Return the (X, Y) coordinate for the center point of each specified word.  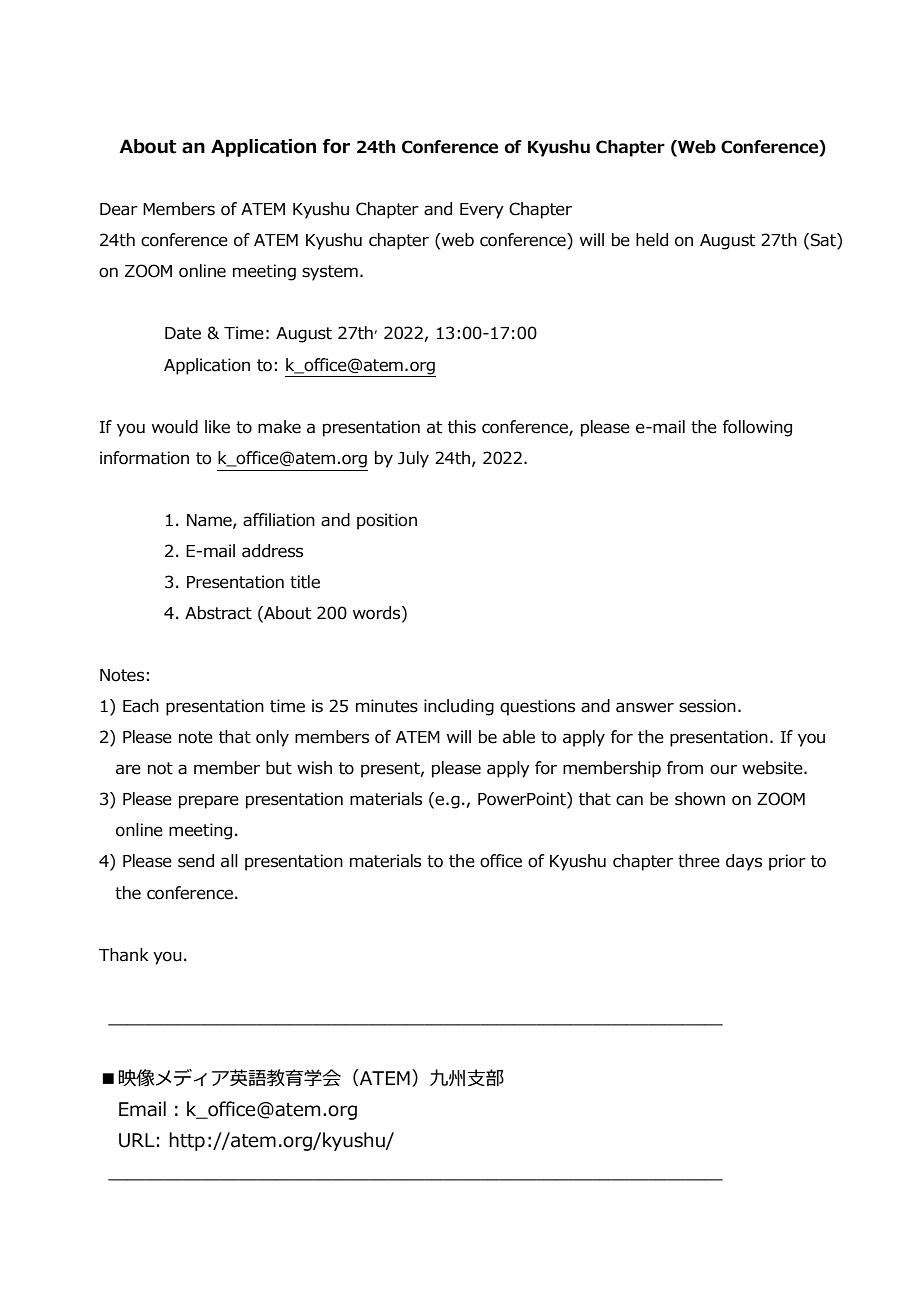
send (196, 861)
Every (482, 211)
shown (700, 799)
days (744, 862)
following (757, 428)
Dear (119, 209)
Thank (123, 955)
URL (137, 1140)
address (272, 551)
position (387, 521)
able (519, 737)
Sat (823, 241)
